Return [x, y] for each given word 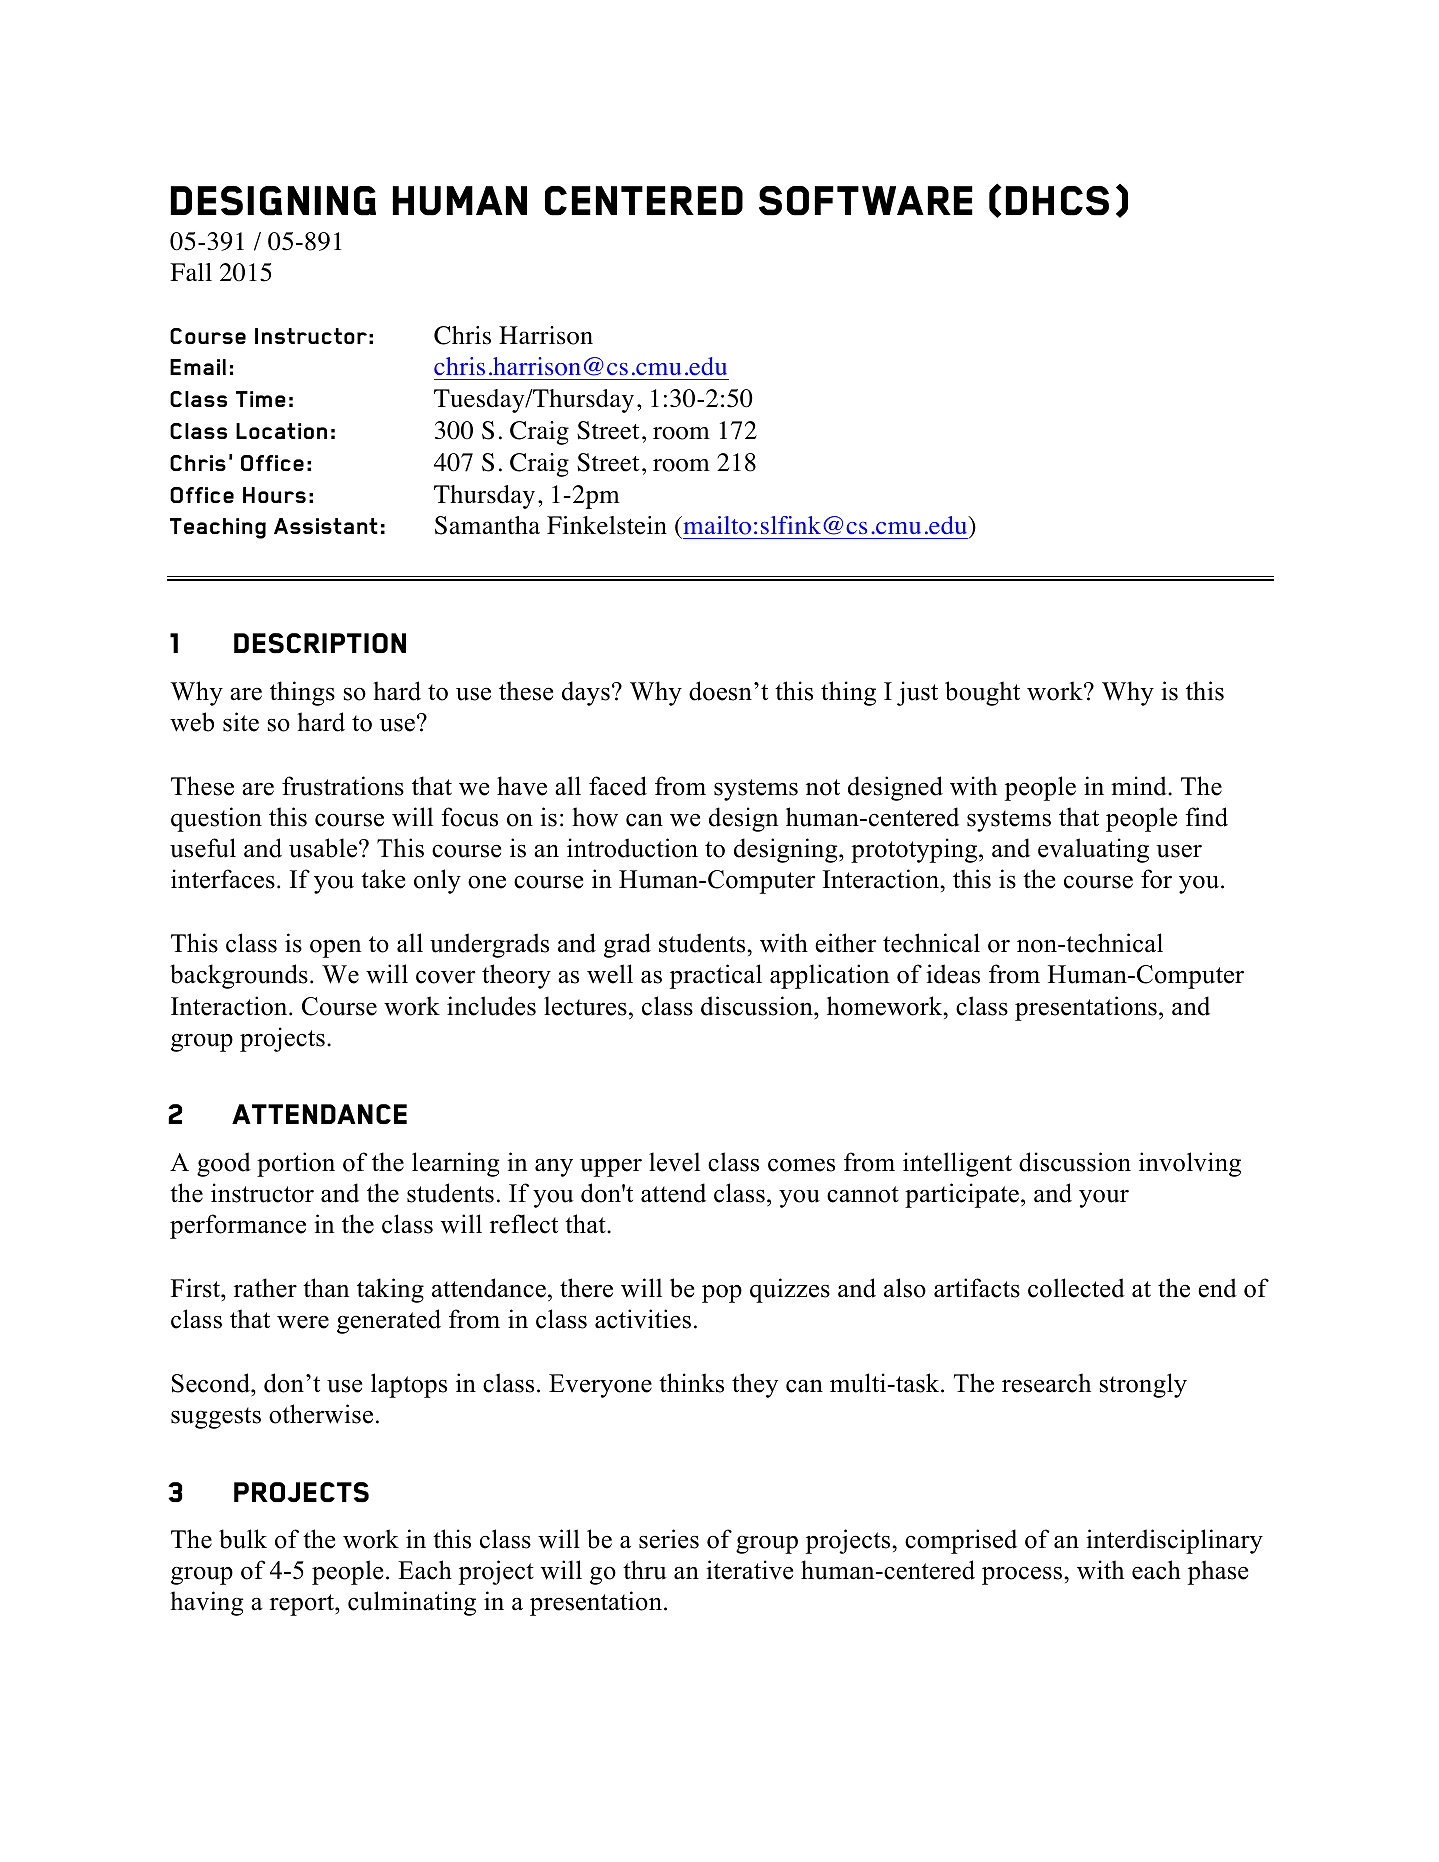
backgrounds [239, 976]
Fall [191, 272]
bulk [243, 1539]
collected [1076, 1288]
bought [982, 693]
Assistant [326, 526]
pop [722, 1294]
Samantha [487, 525]
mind [1140, 786]
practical [716, 976]
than [326, 1288]
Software [866, 201]
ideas [953, 974]
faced [618, 786]
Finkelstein [607, 525]
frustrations [343, 786]
